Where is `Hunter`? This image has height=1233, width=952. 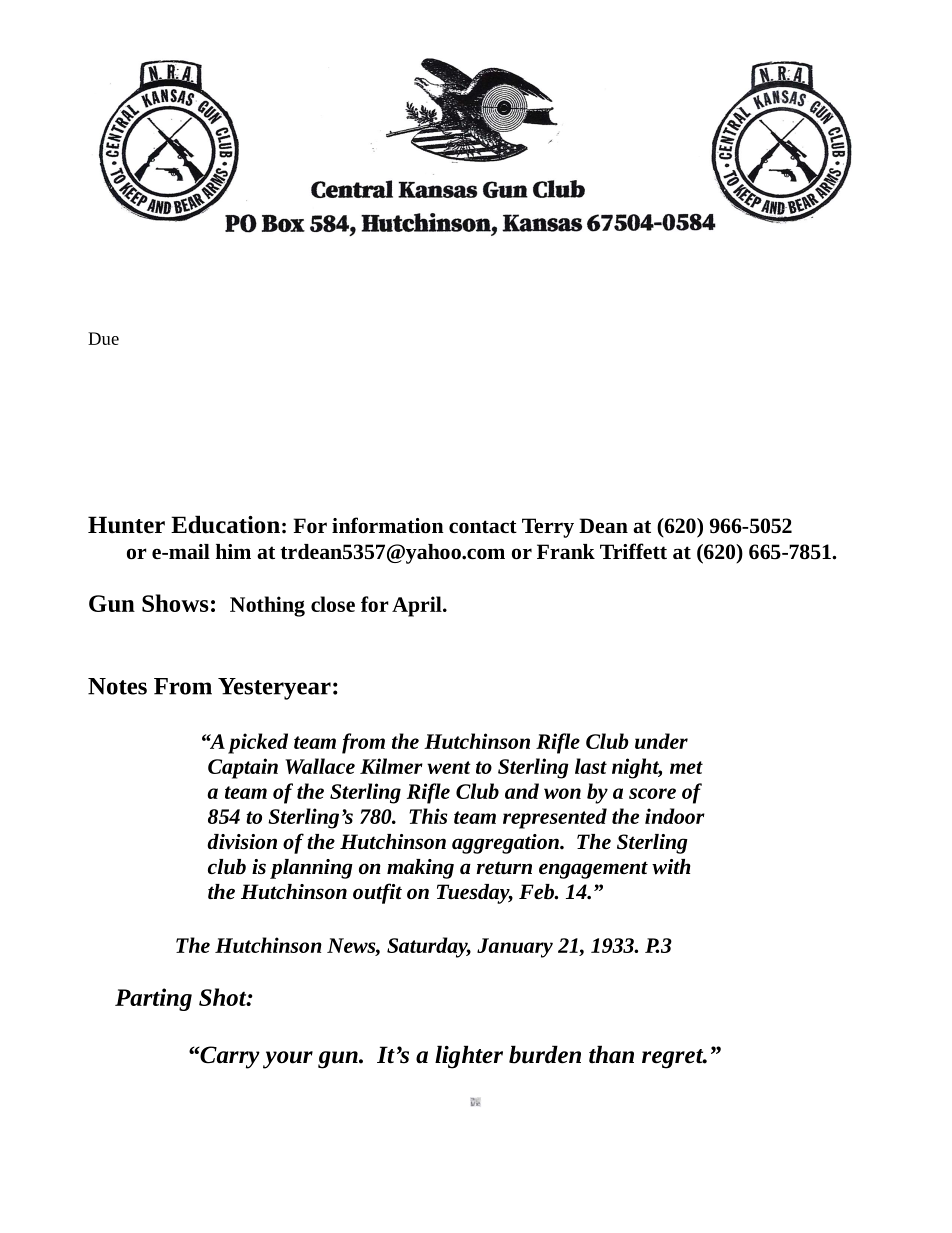 Hunter is located at coordinates (126, 525).
